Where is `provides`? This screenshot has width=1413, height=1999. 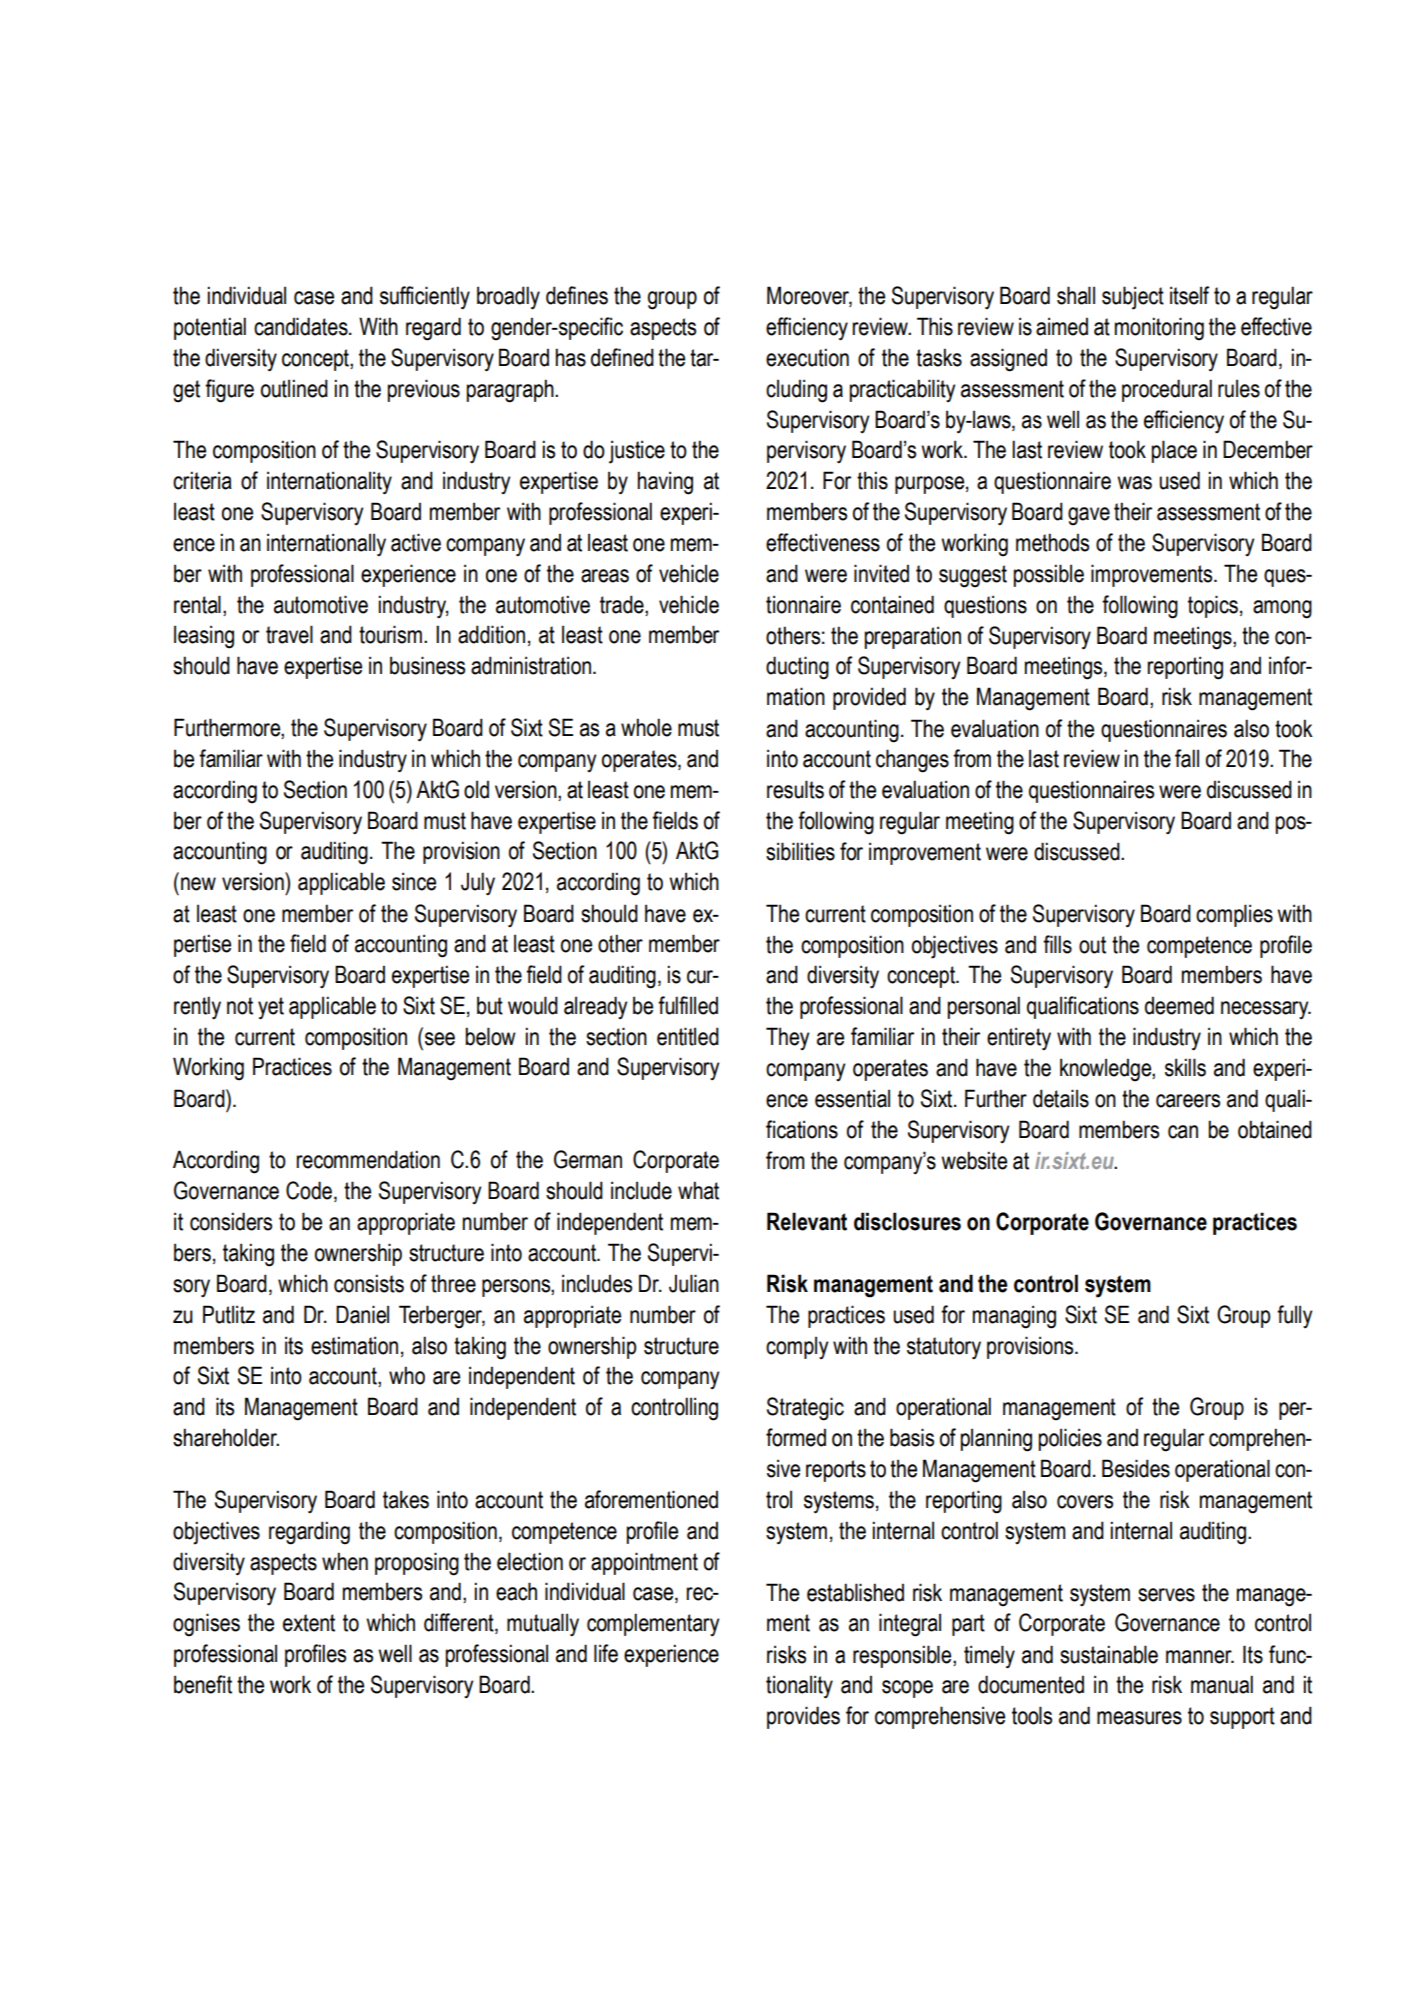 provides is located at coordinates (803, 1717).
